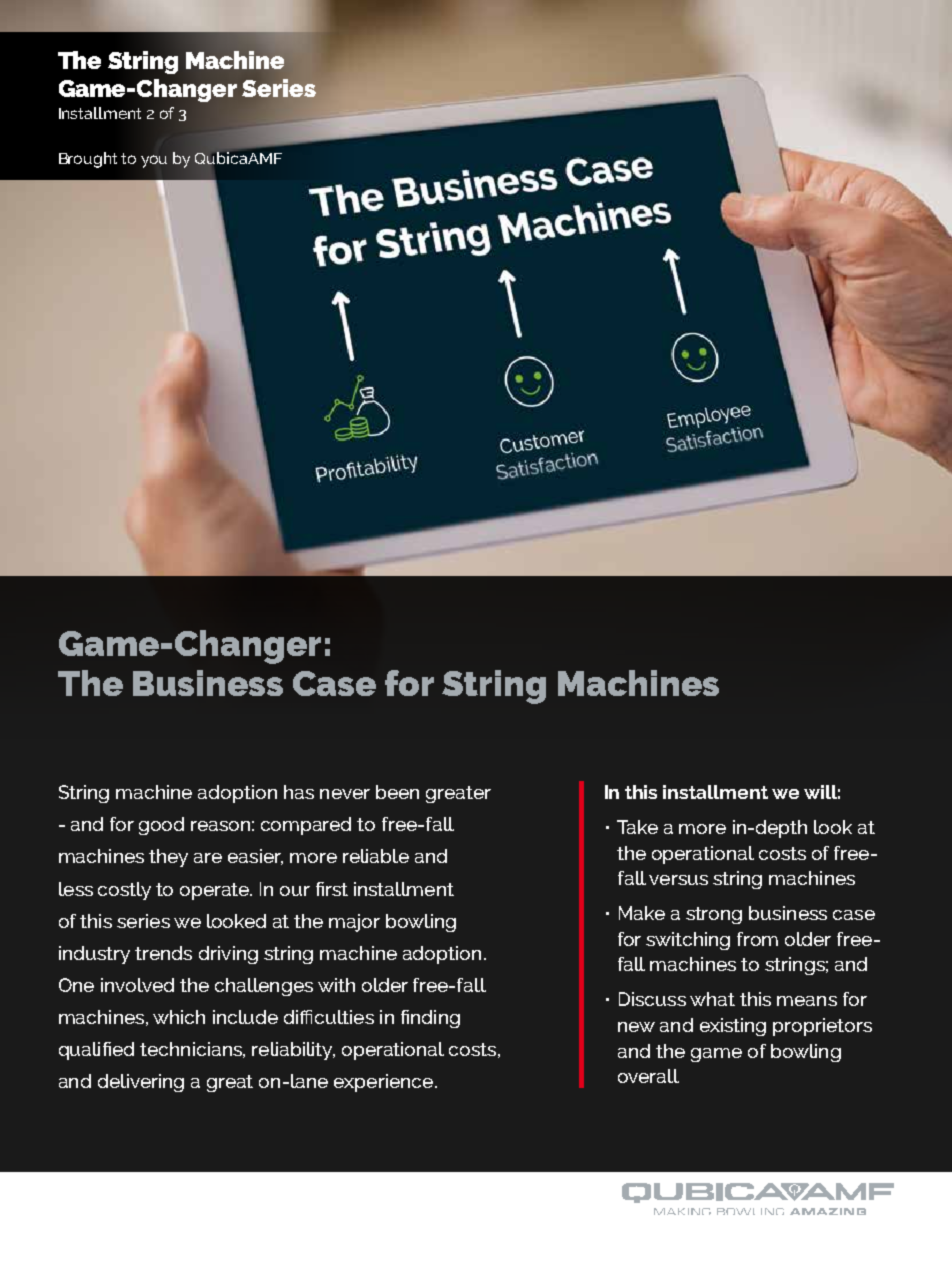 The width and height of the screenshot is (952, 1271). I want to click on Brought, so click(88, 160).
